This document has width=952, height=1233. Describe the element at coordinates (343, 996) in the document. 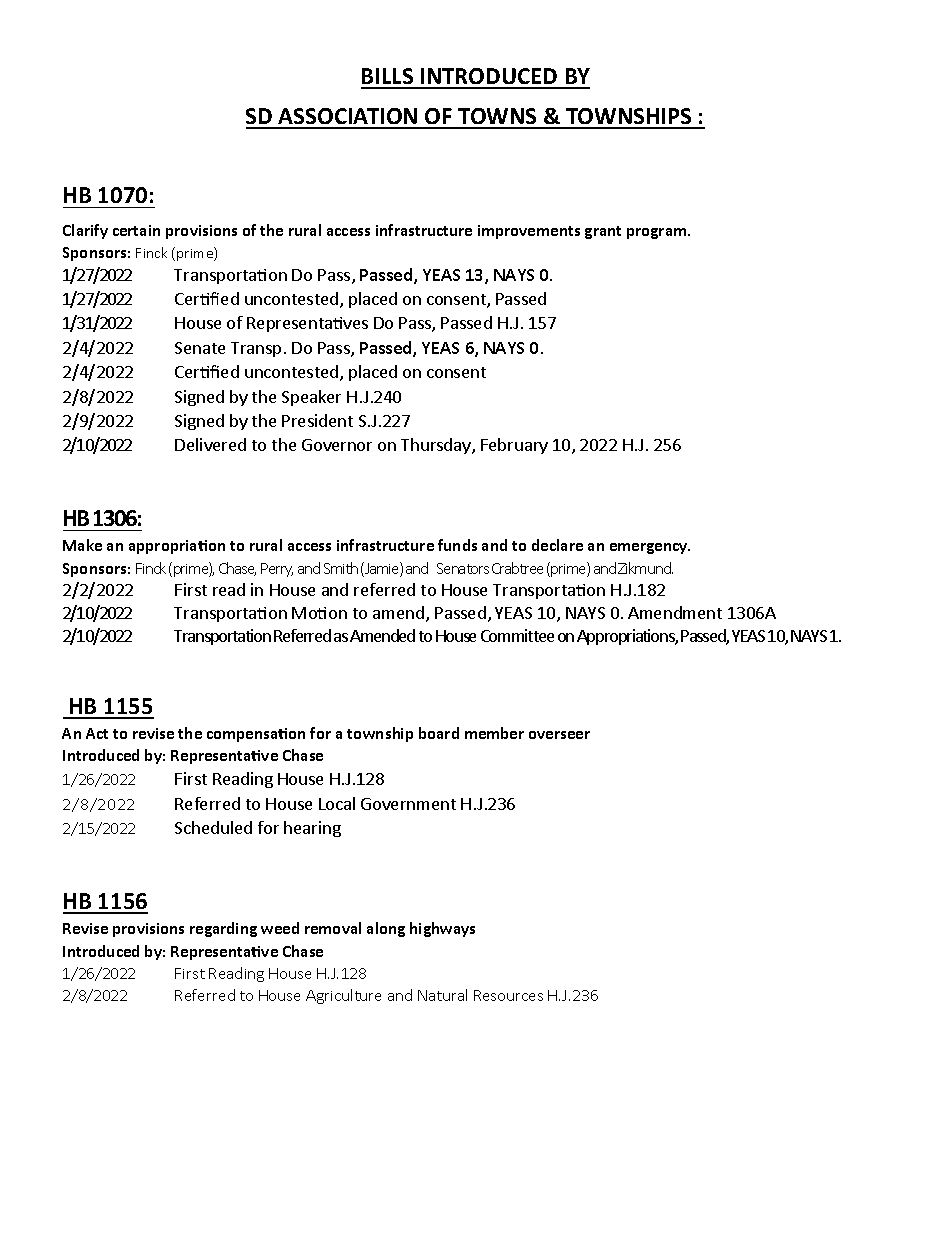

I see `Agriculture` at that location.
